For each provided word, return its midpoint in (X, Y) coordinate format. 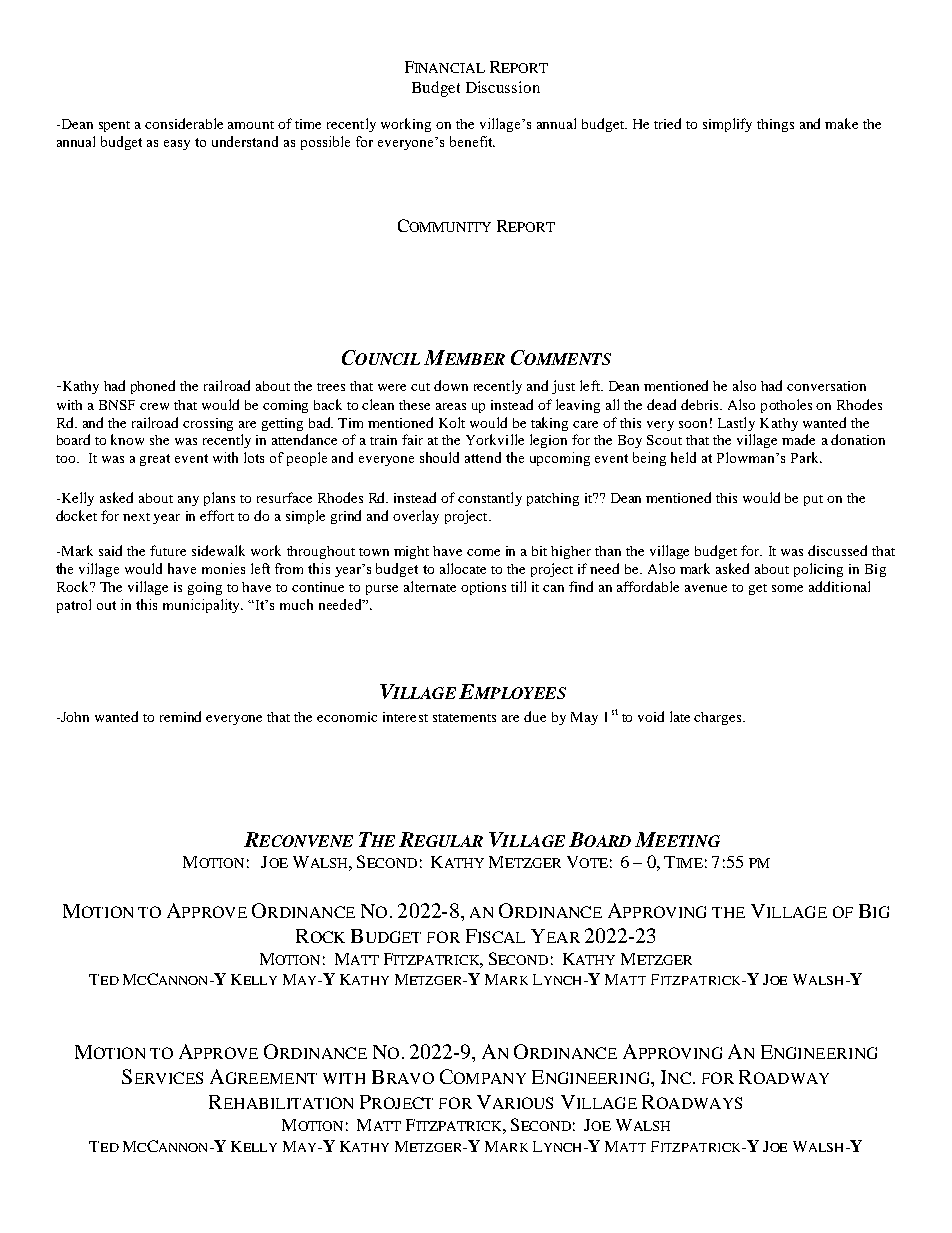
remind (180, 716)
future (168, 550)
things (775, 125)
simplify (727, 125)
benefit (472, 141)
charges (719, 718)
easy (177, 145)
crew (154, 406)
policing (818, 570)
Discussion (503, 87)
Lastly (736, 424)
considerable (184, 123)
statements (464, 718)
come (483, 552)
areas (451, 406)
